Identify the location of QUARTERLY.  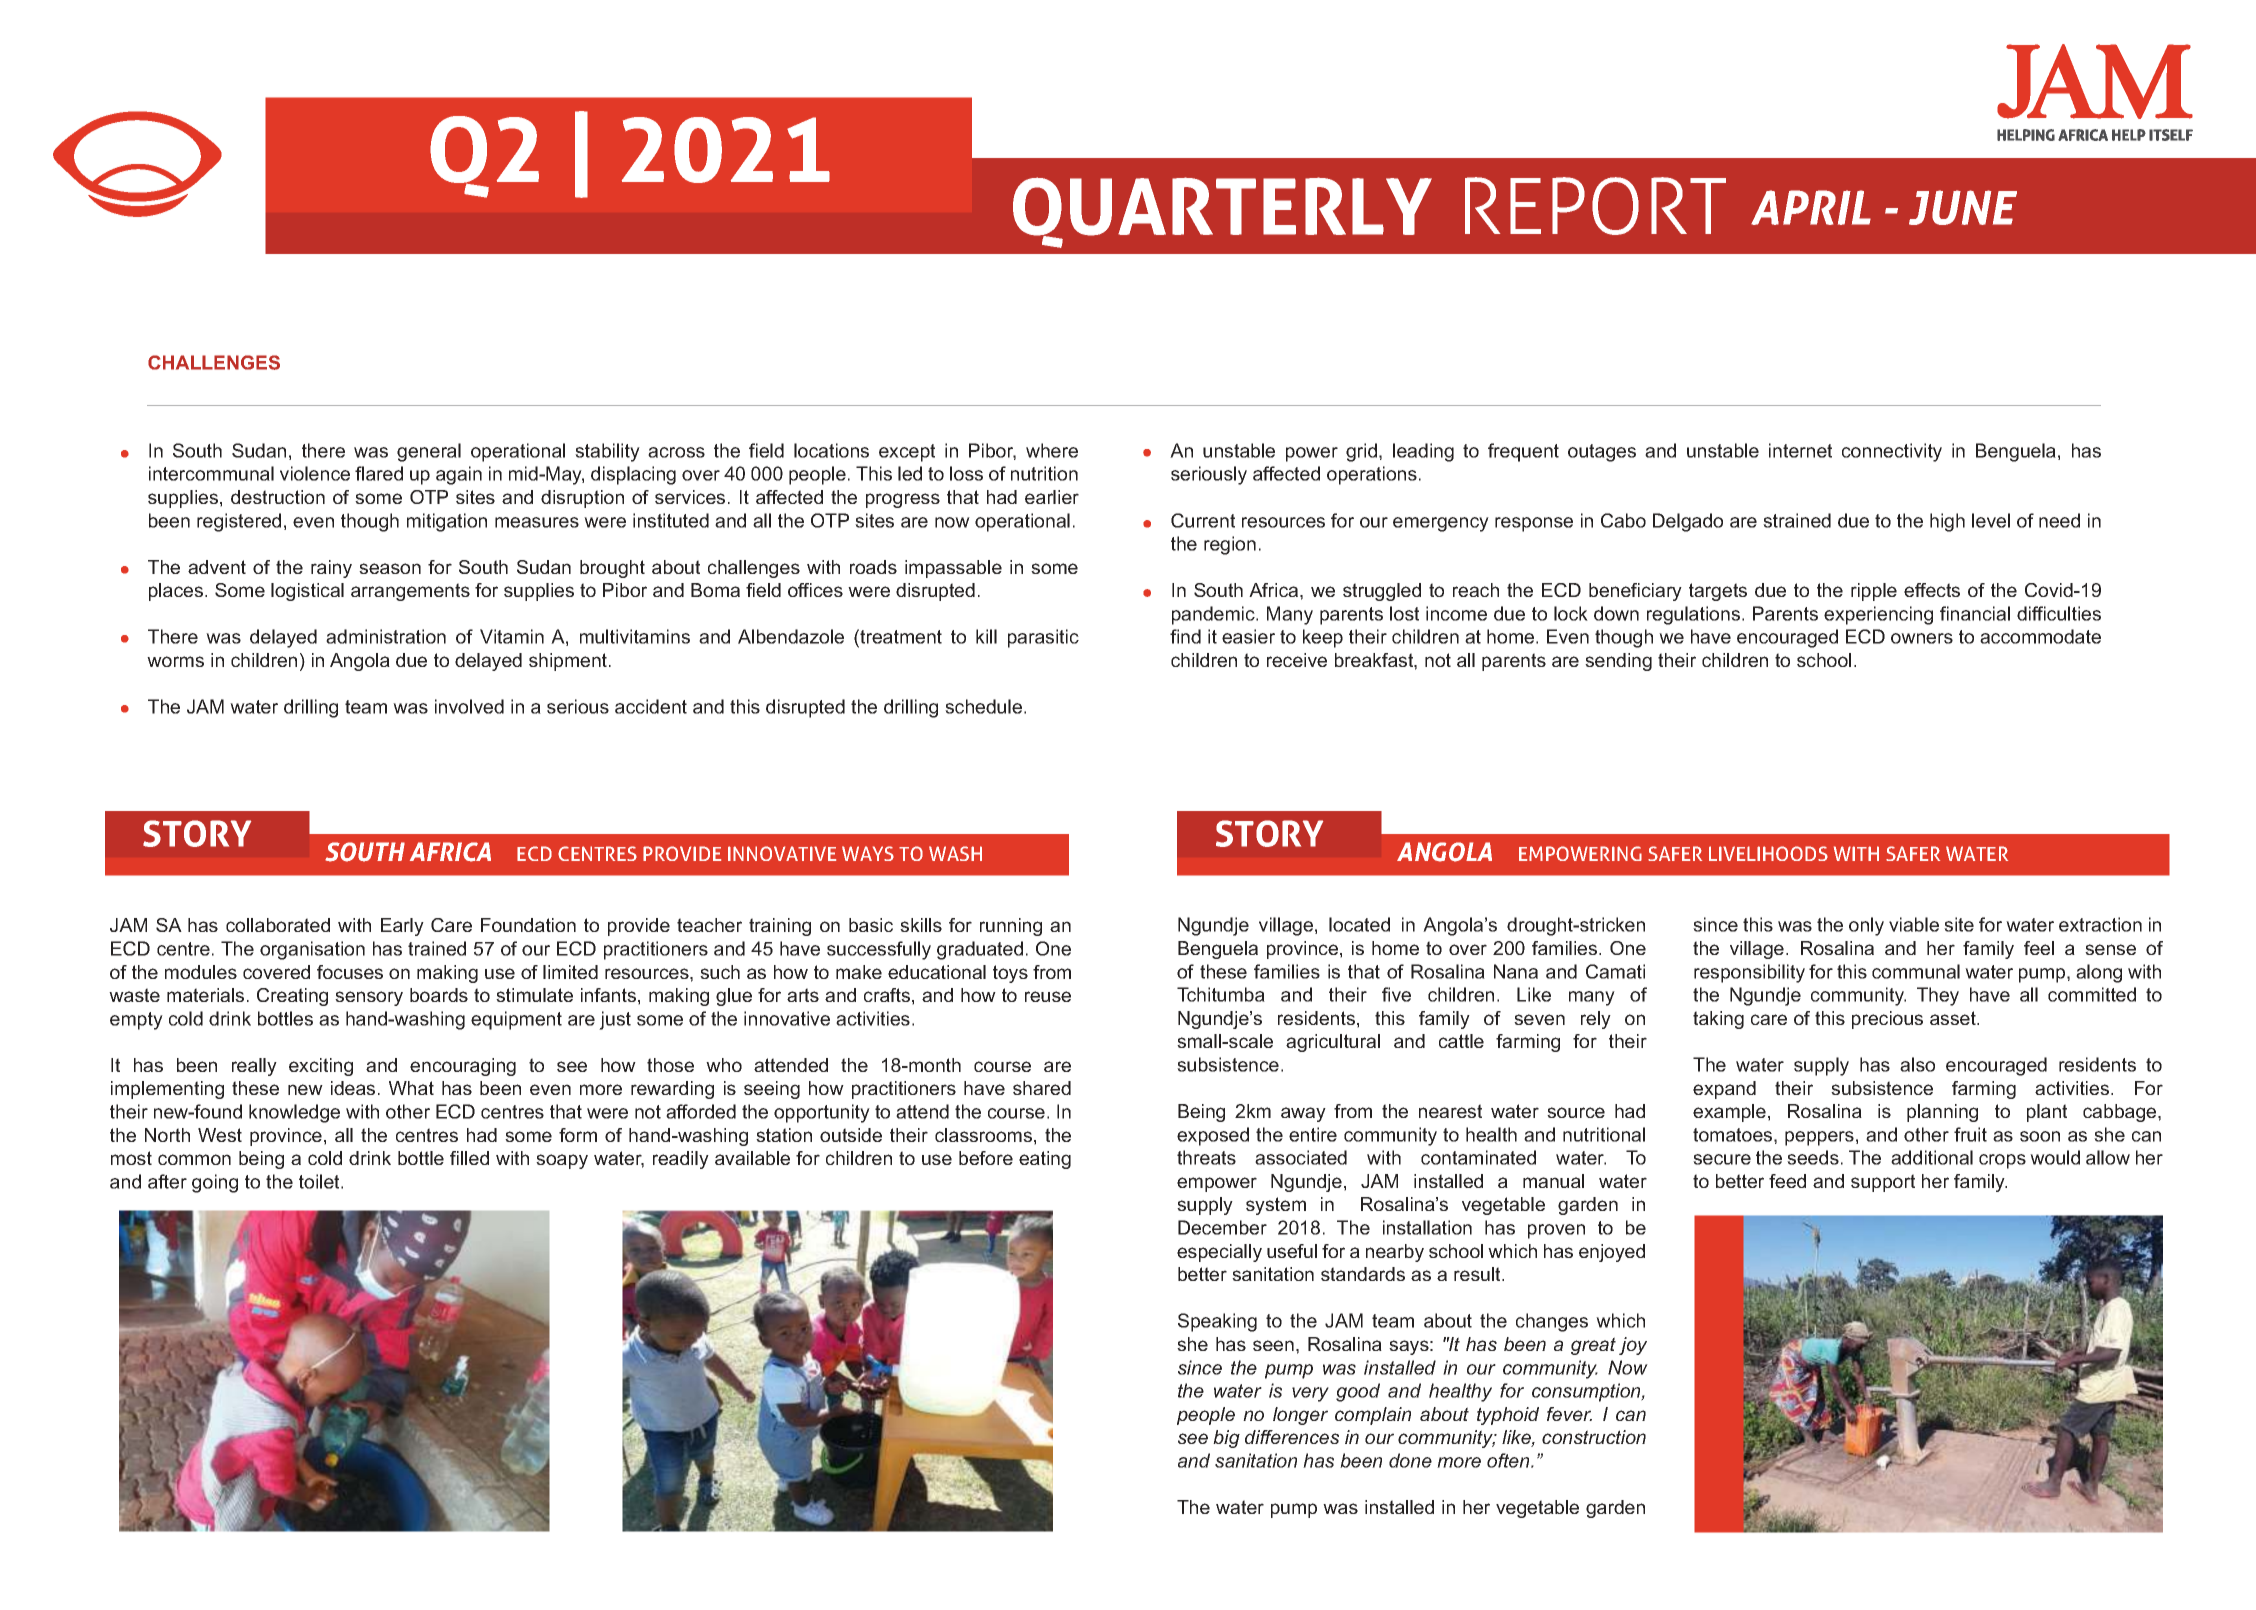
(1222, 212).
